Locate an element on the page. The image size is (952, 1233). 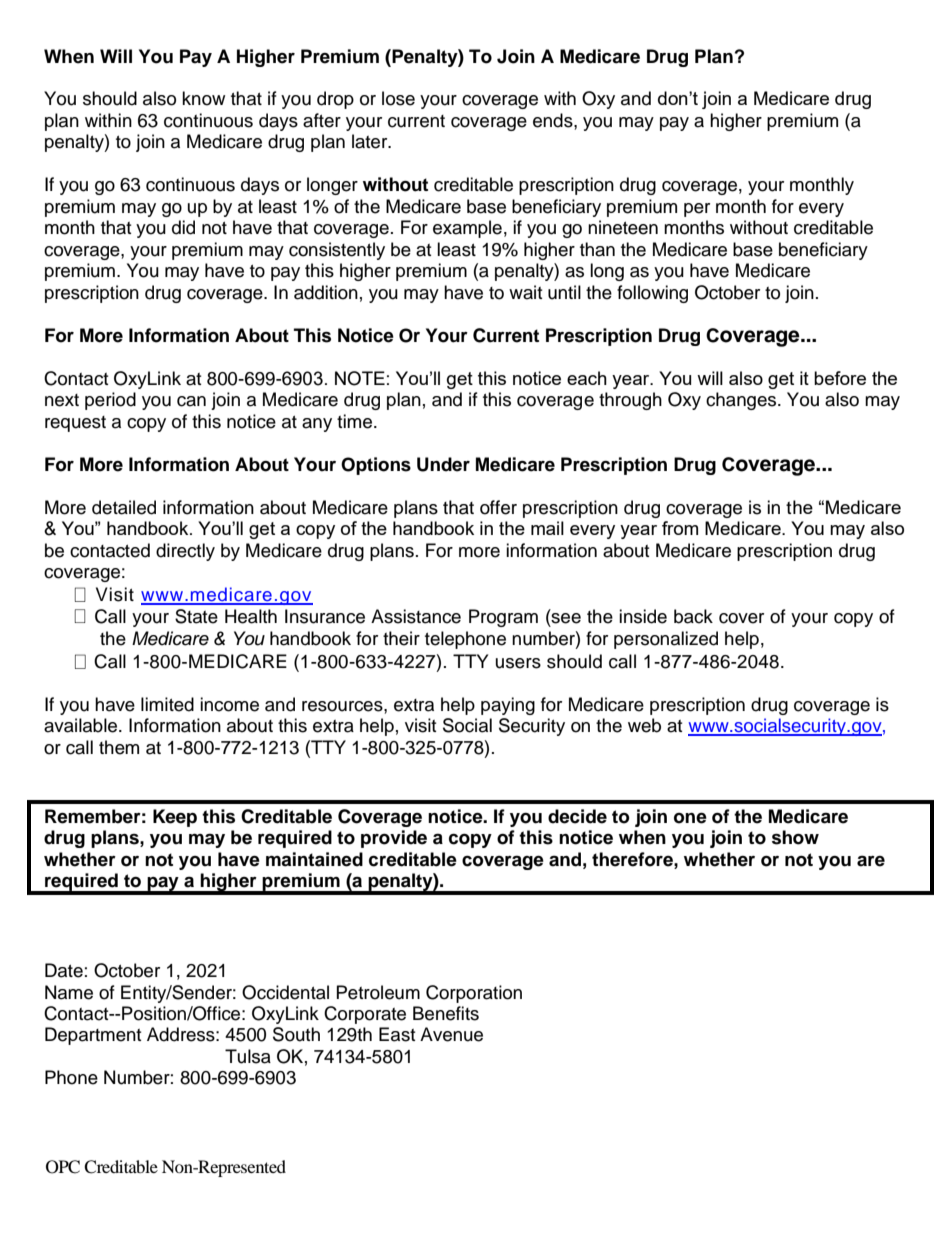
back is located at coordinates (693, 616).
